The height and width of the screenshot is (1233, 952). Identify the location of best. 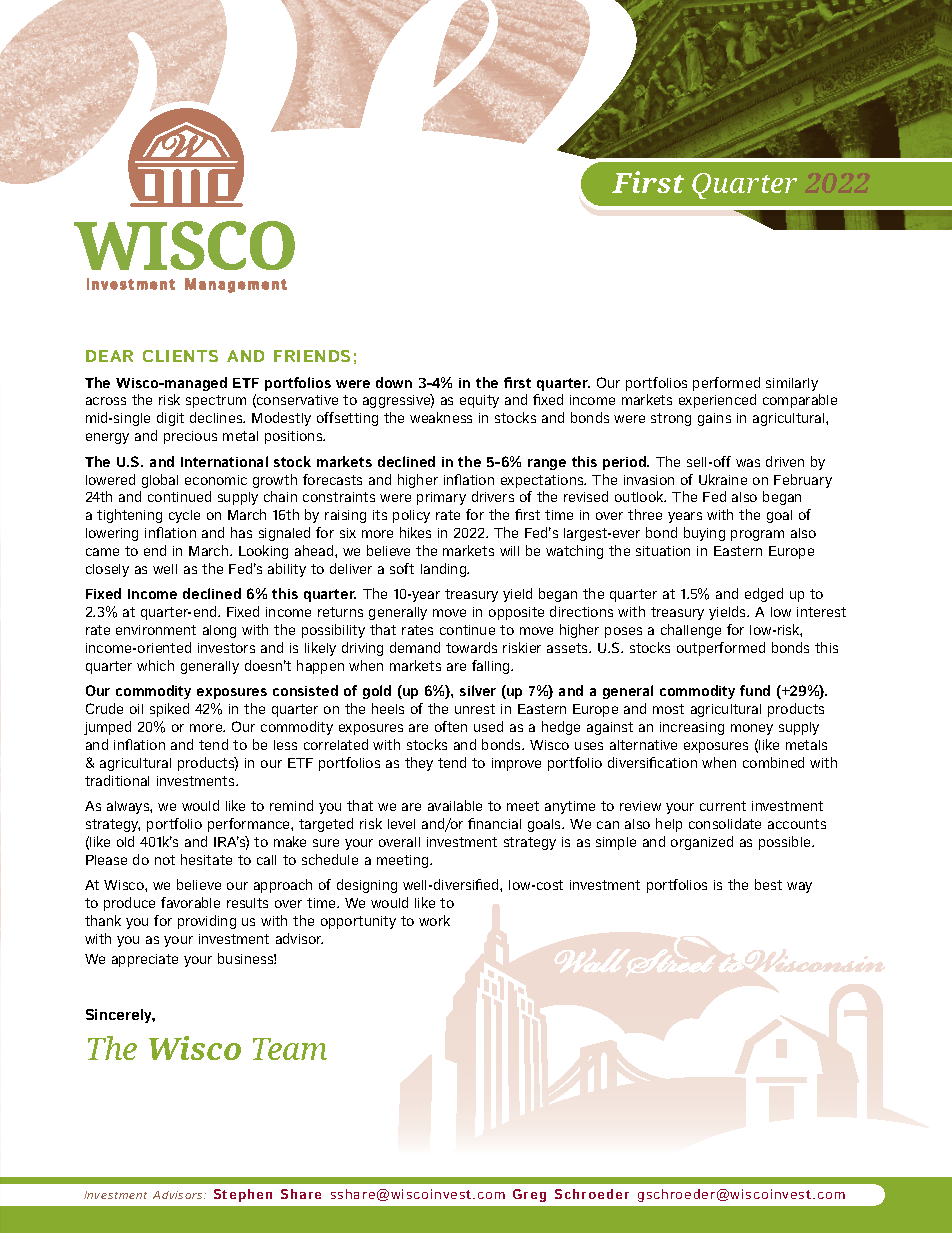
(768, 884).
